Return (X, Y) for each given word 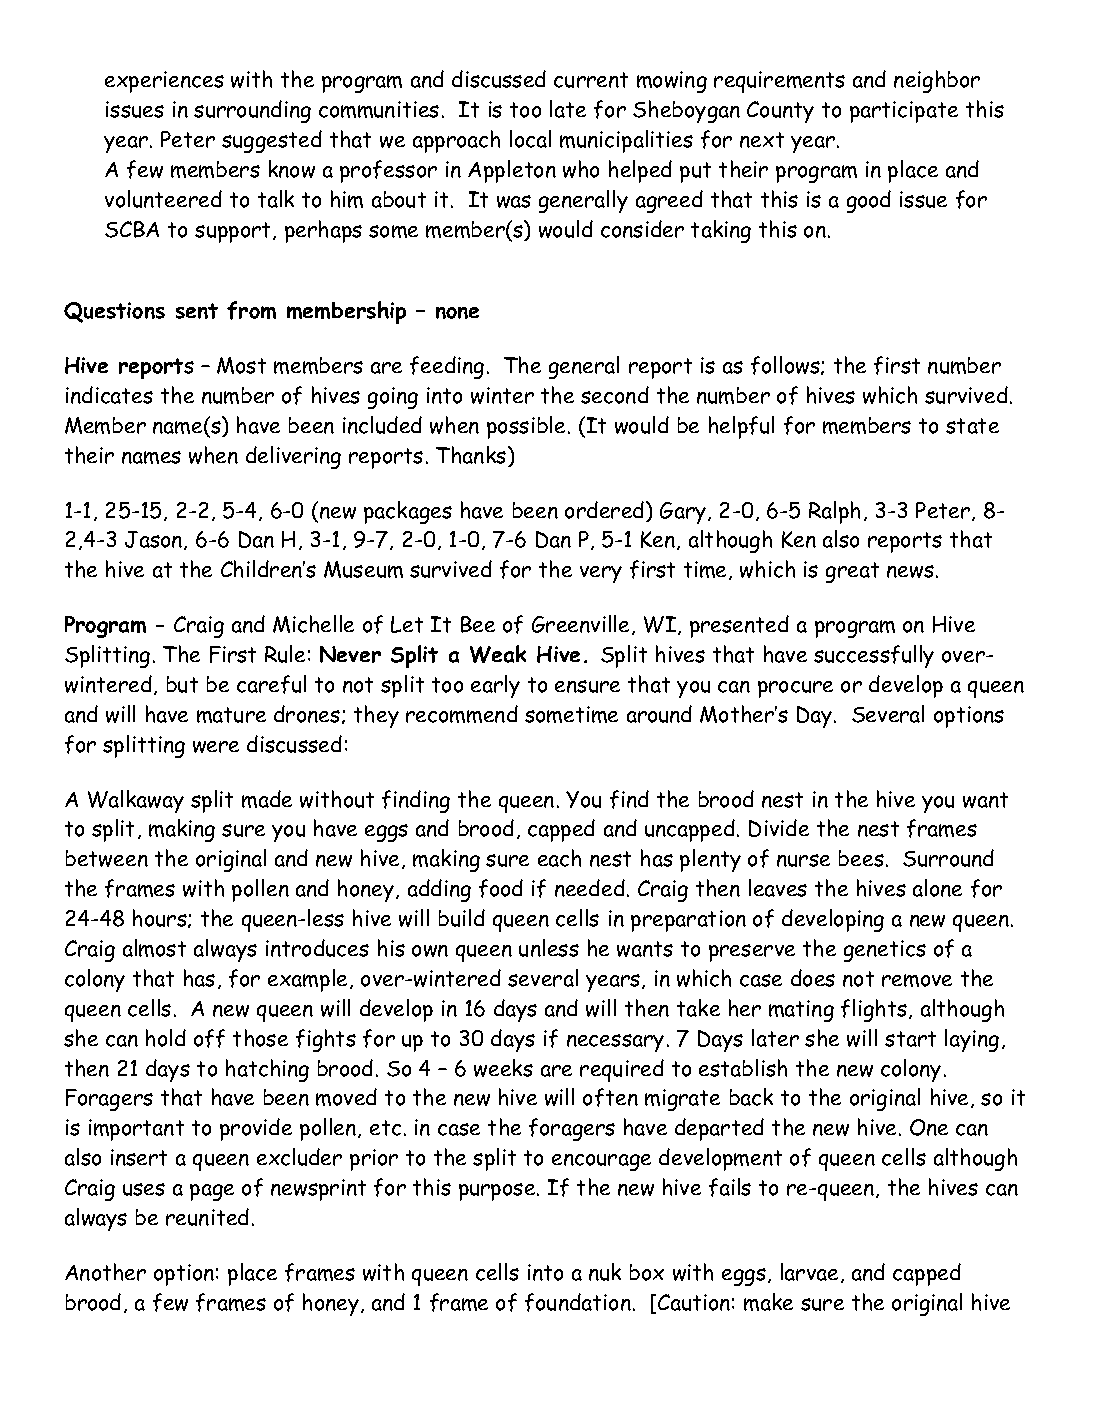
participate (904, 112)
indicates (109, 395)
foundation (578, 1302)
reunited (207, 1217)
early (495, 686)
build (462, 918)
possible (526, 427)
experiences (164, 82)
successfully (874, 656)
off (209, 1038)
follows (786, 365)
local (530, 139)
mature (231, 715)
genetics (885, 951)
